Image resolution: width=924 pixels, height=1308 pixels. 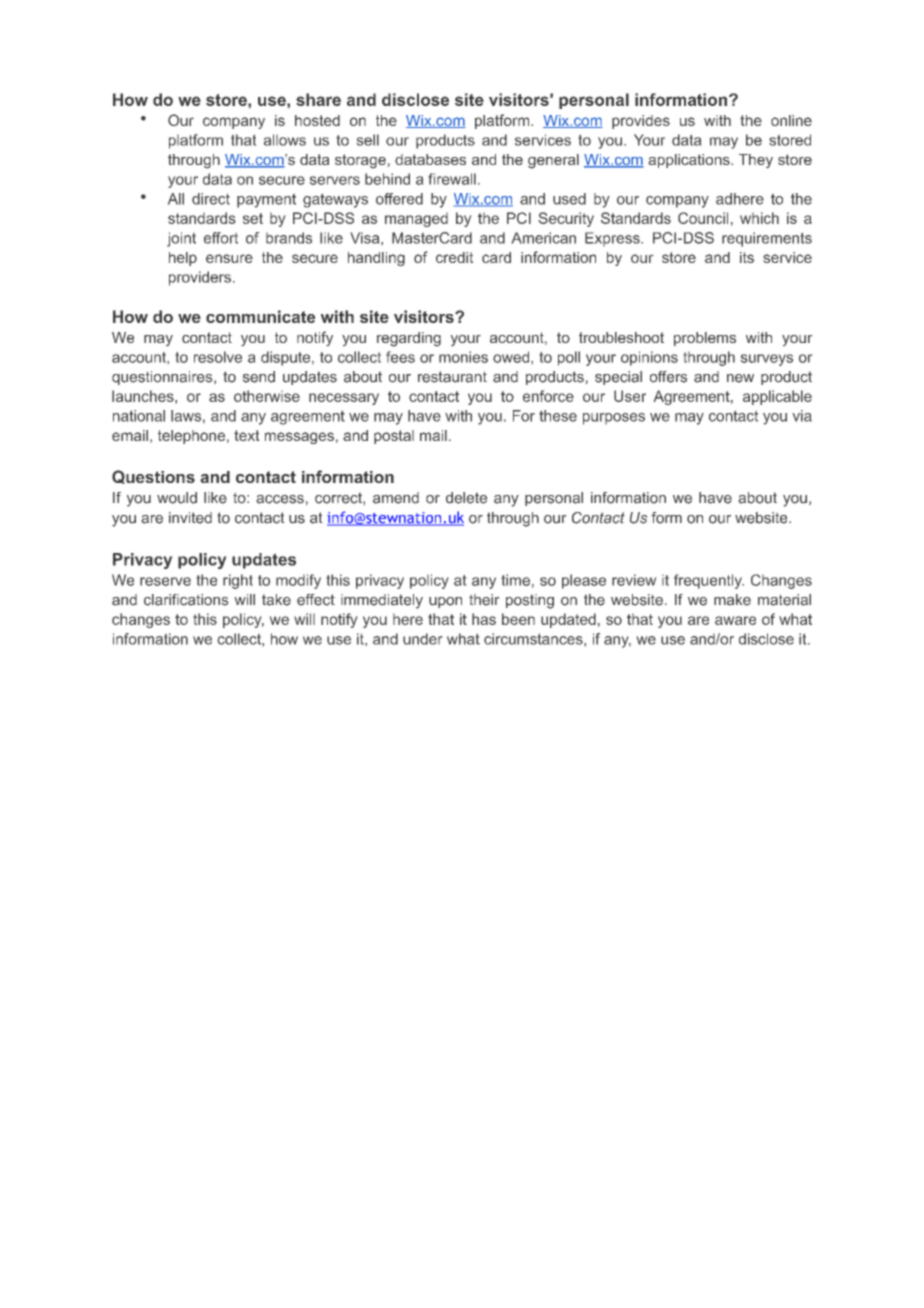 I want to click on restaurant, so click(x=452, y=377).
